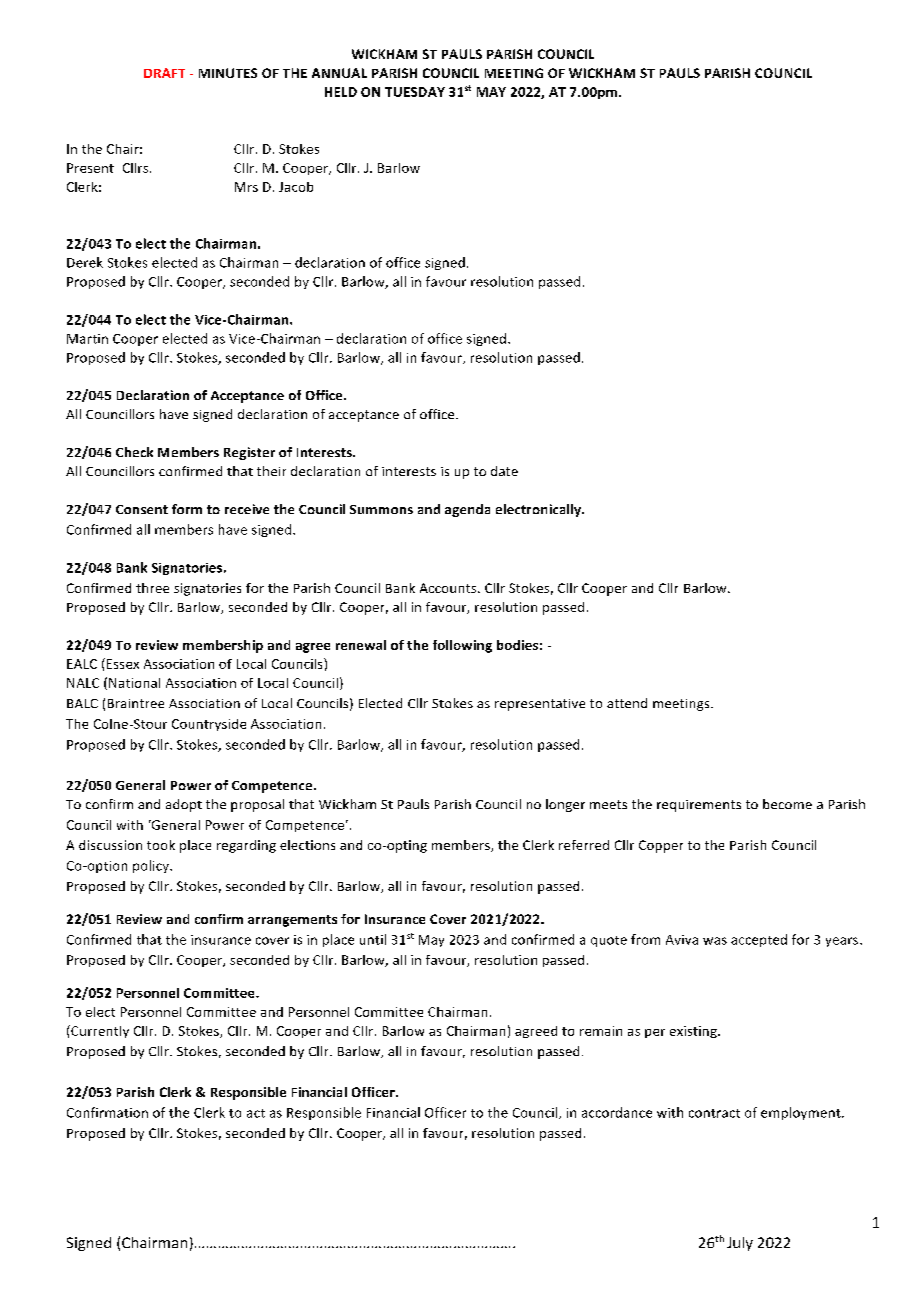 The image size is (924, 1308). What do you see at coordinates (164, 73) in the document?
I see `DRAFT` at bounding box center [164, 73].
